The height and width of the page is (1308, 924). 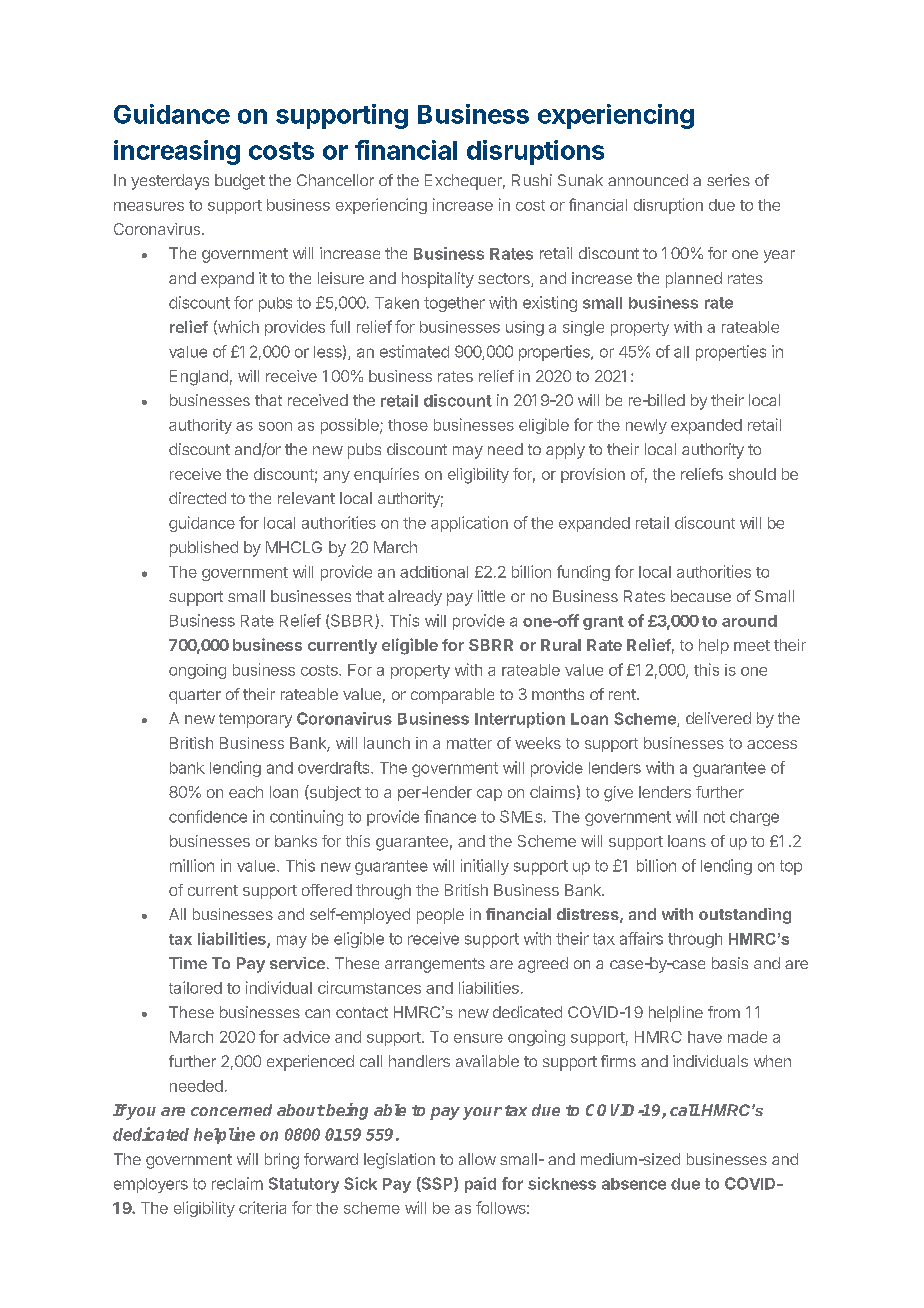 I want to click on Interruption, so click(x=520, y=720).
